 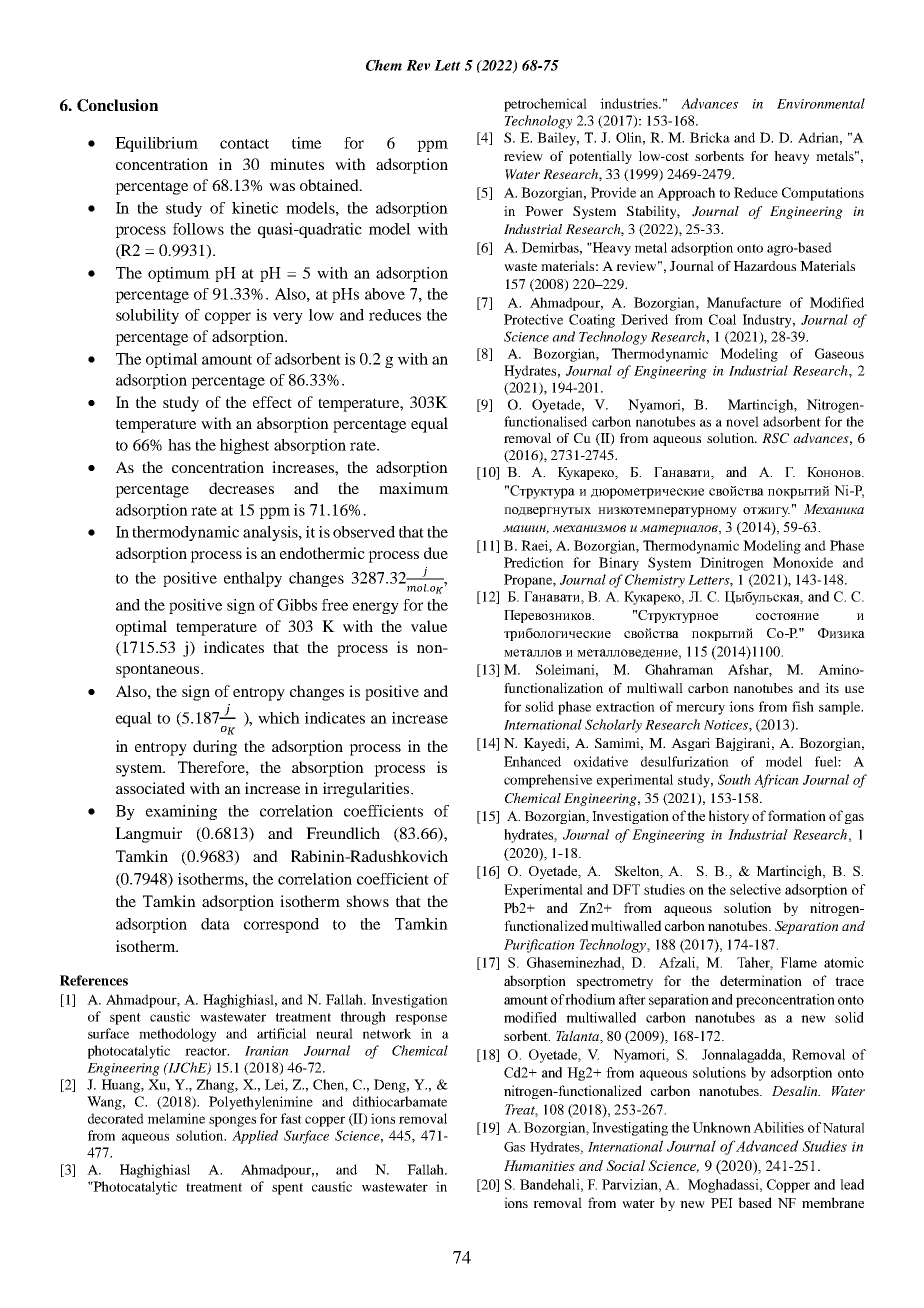 I want to click on Protective, so click(x=533, y=319).
